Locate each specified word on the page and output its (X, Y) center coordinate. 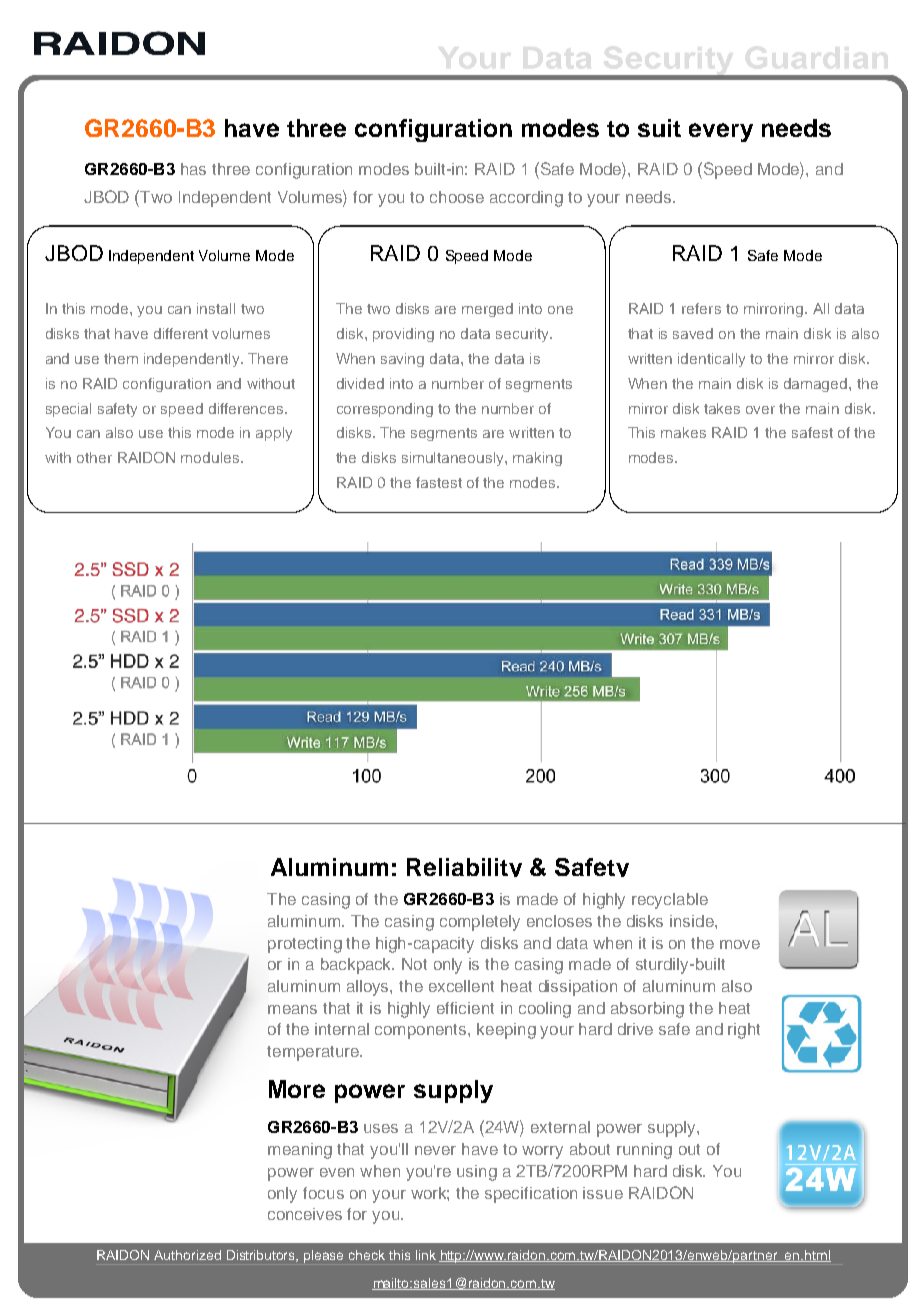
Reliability (464, 867)
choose (457, 197)
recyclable (670, 901)
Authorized (187, 1255)
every (721, 132)
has (193, 169)
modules (211, 457)
